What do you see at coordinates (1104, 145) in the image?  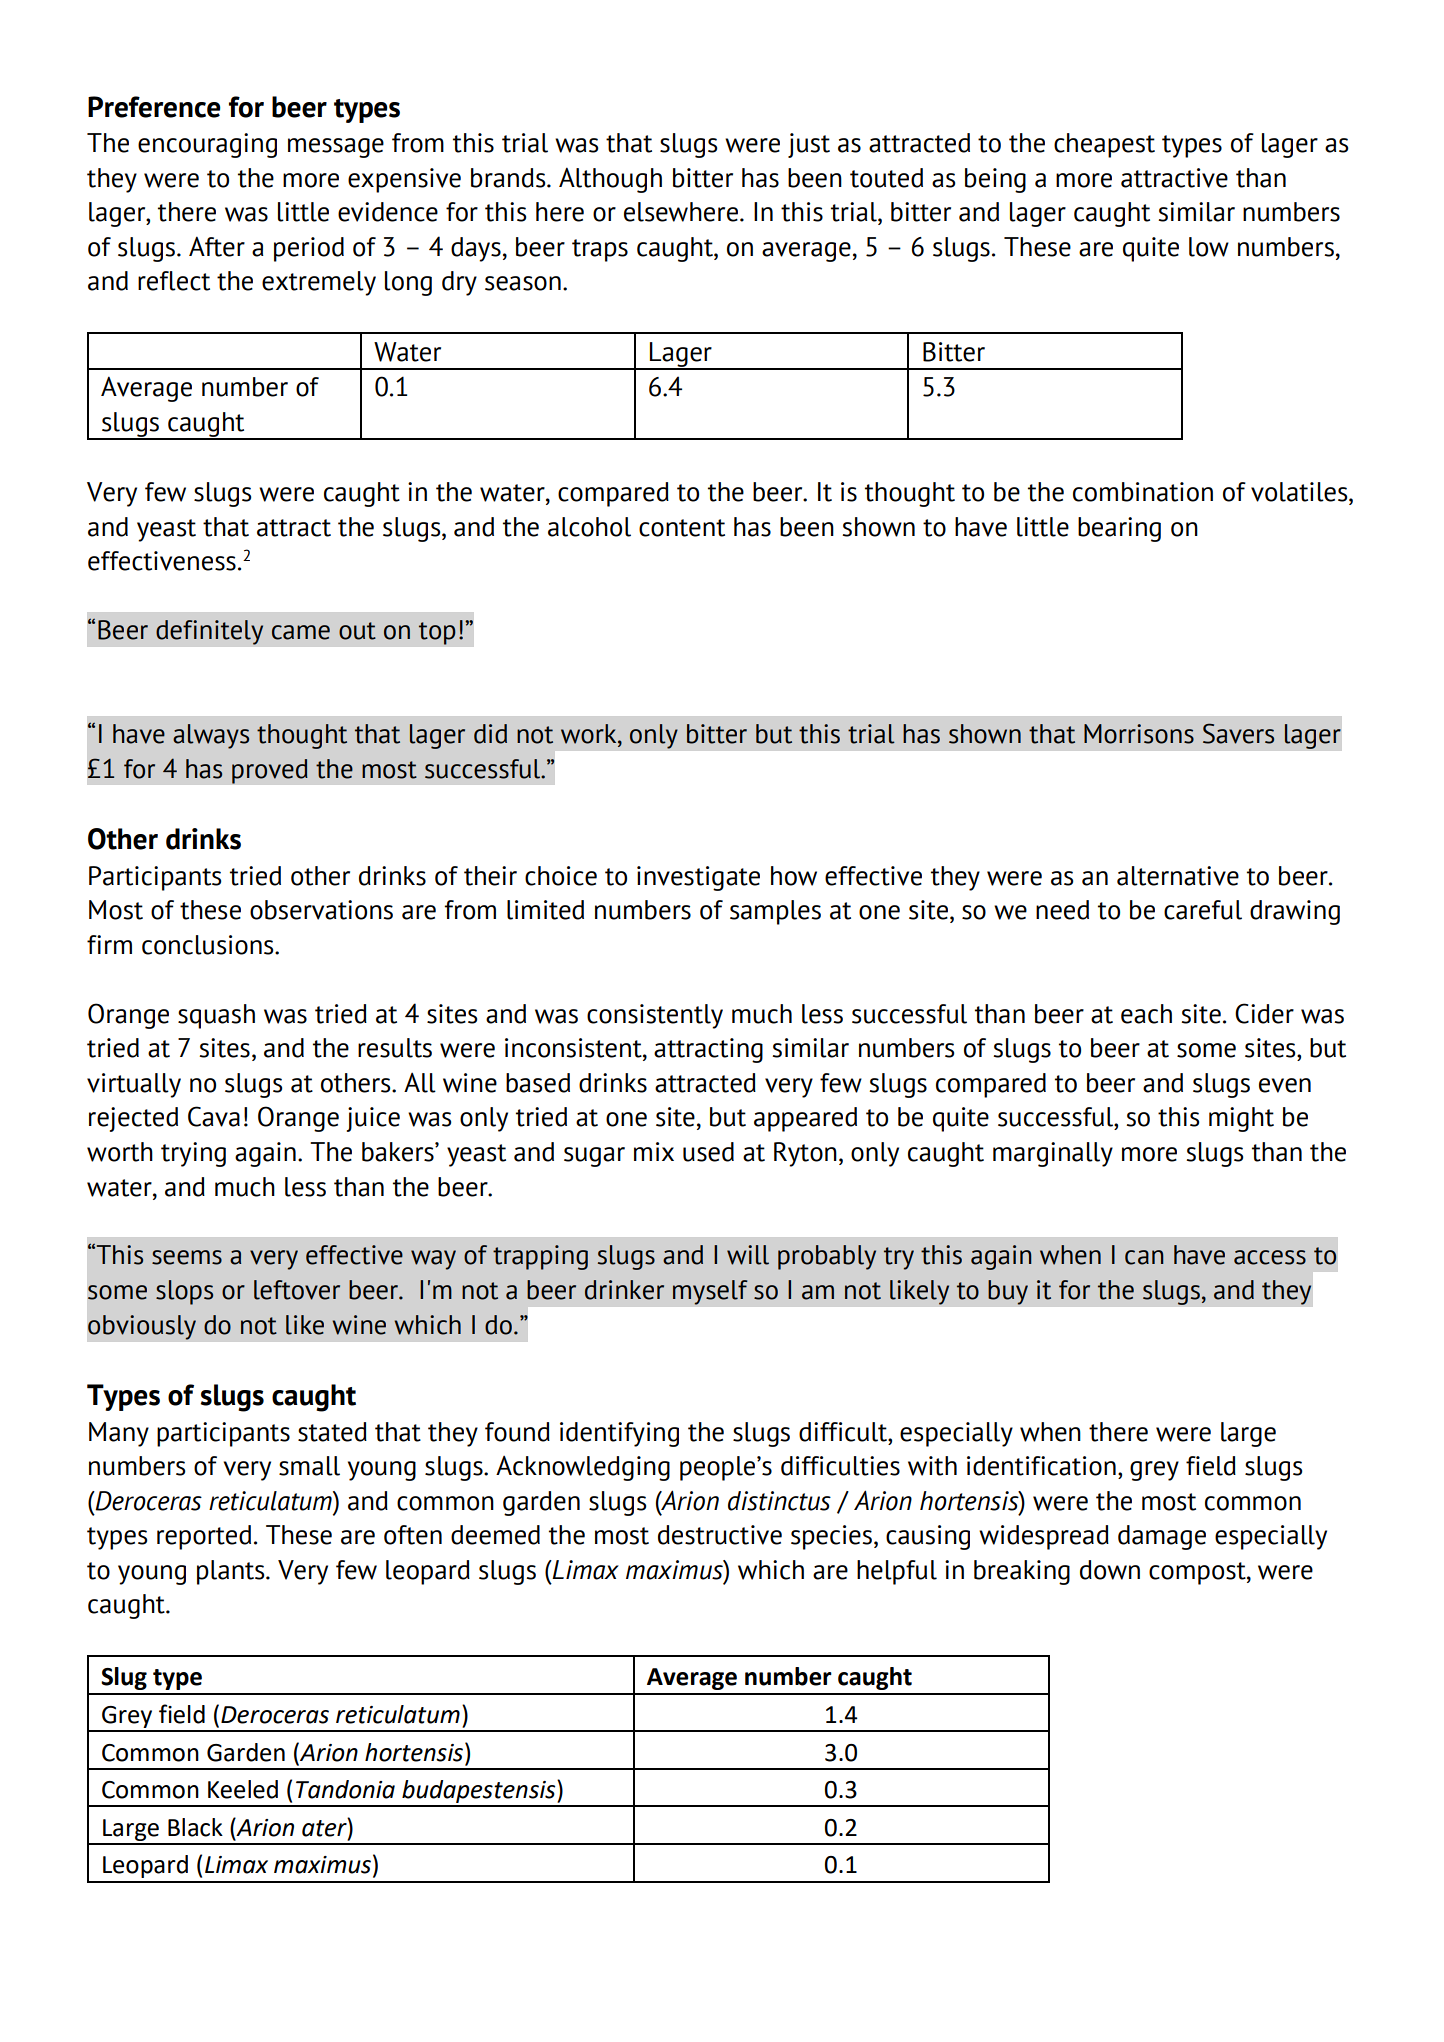 I see `cheapest` at bounding box center [1104, 145].
